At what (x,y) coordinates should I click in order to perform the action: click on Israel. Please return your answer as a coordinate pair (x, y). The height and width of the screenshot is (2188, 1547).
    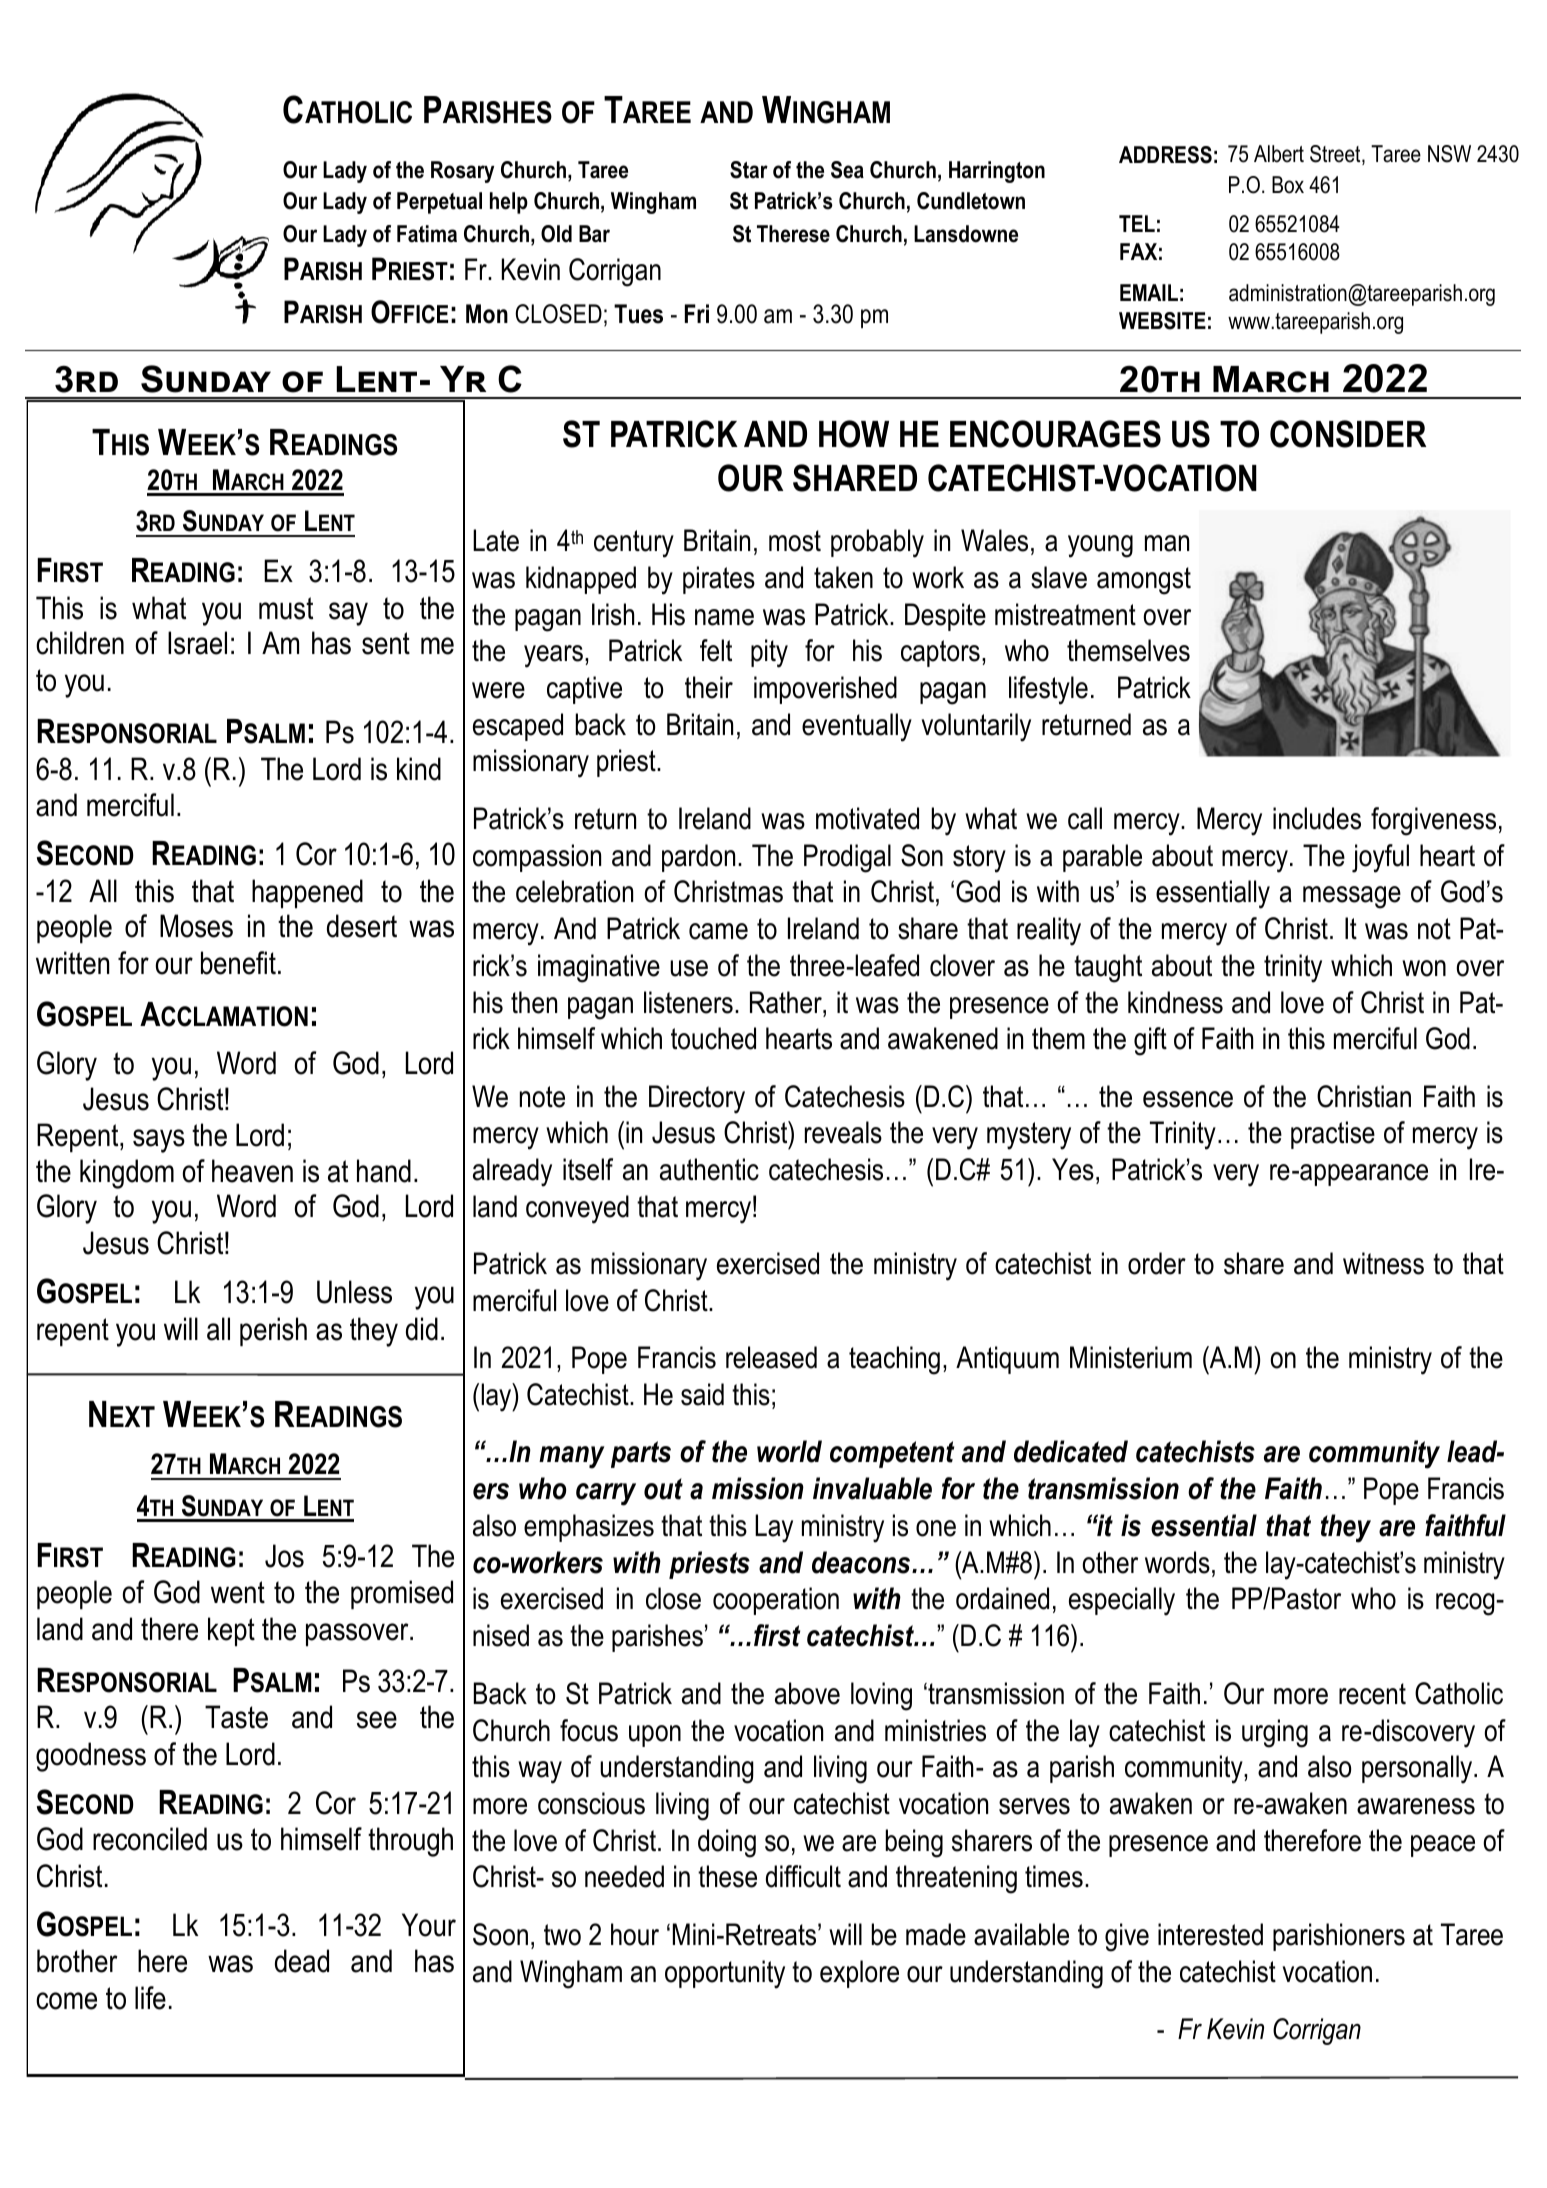
    Looking at the image, I should click on (197, 643).
